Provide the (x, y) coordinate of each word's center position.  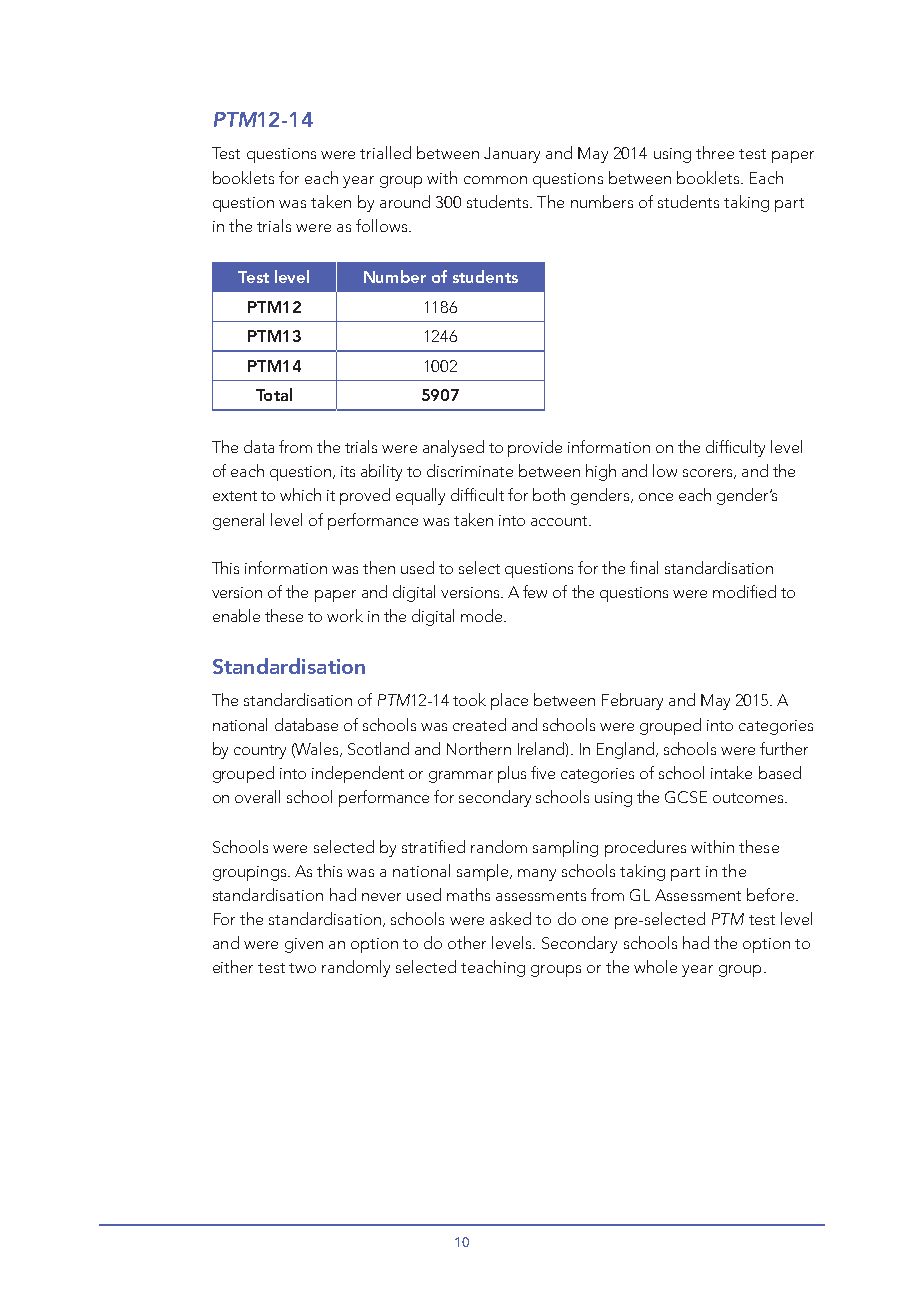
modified (744, 591)
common (495, 180)
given (304, 945)
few (535, 591)
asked (510, 918)
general (238, 521)
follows (381, 225)
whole (655, 966)
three (715, 152)
